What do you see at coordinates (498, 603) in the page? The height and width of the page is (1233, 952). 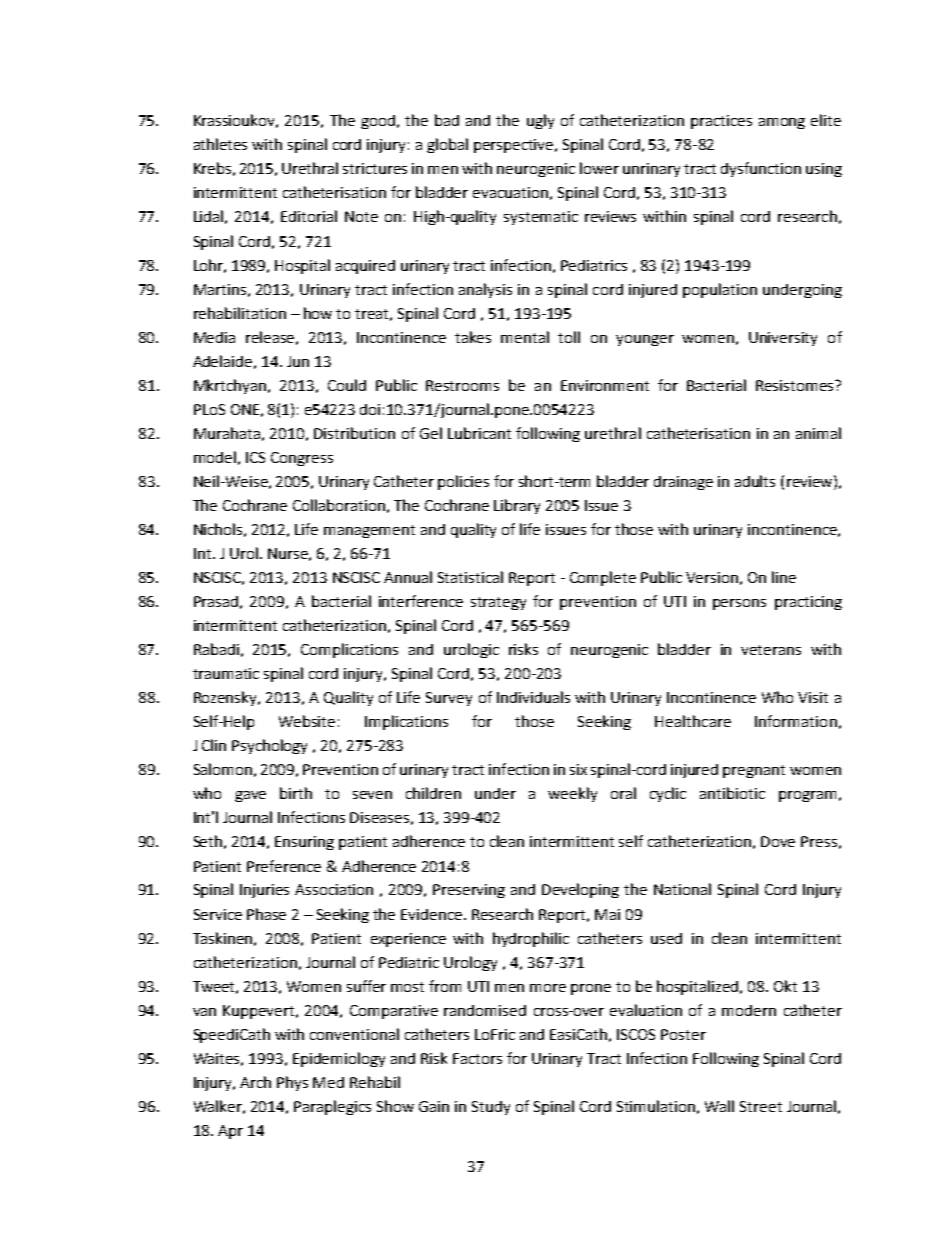 I see `strategy` at bounding box center [498, 603].
